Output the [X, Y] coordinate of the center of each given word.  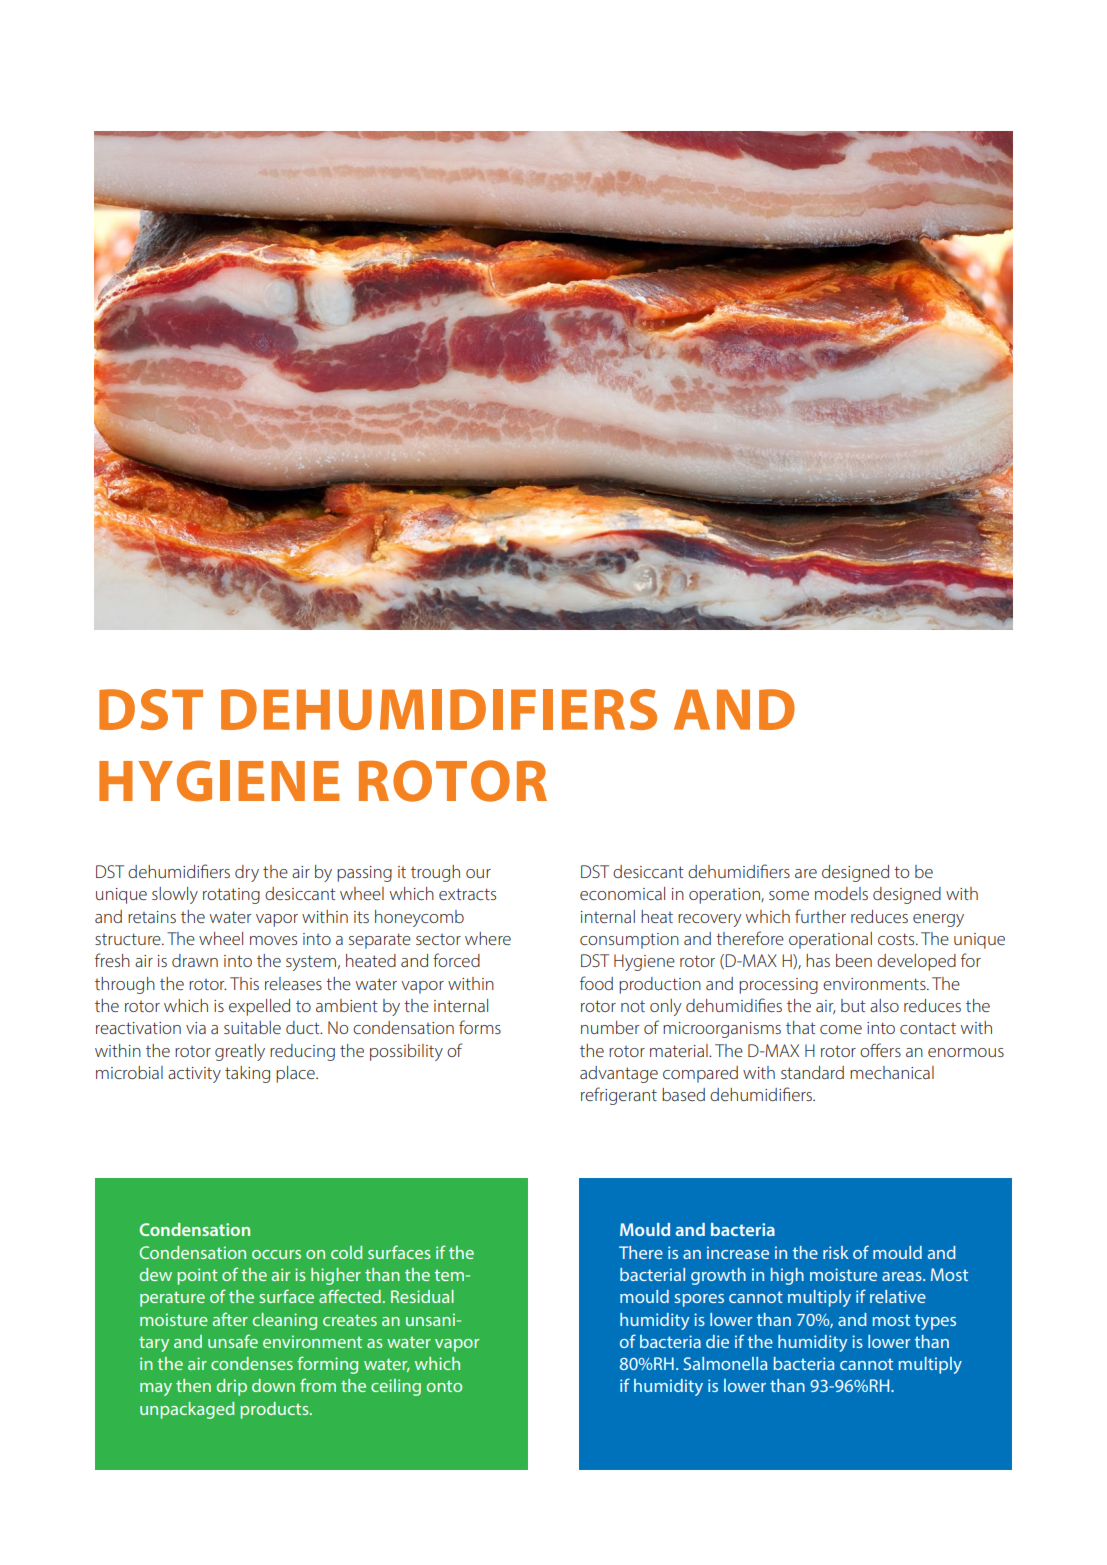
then [193, 1385]
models [841, 893]
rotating [231, 896]
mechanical [892, 1072]
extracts [467, 894]
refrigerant [619, 1096]
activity [194, 1075]
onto [444, 1386]
